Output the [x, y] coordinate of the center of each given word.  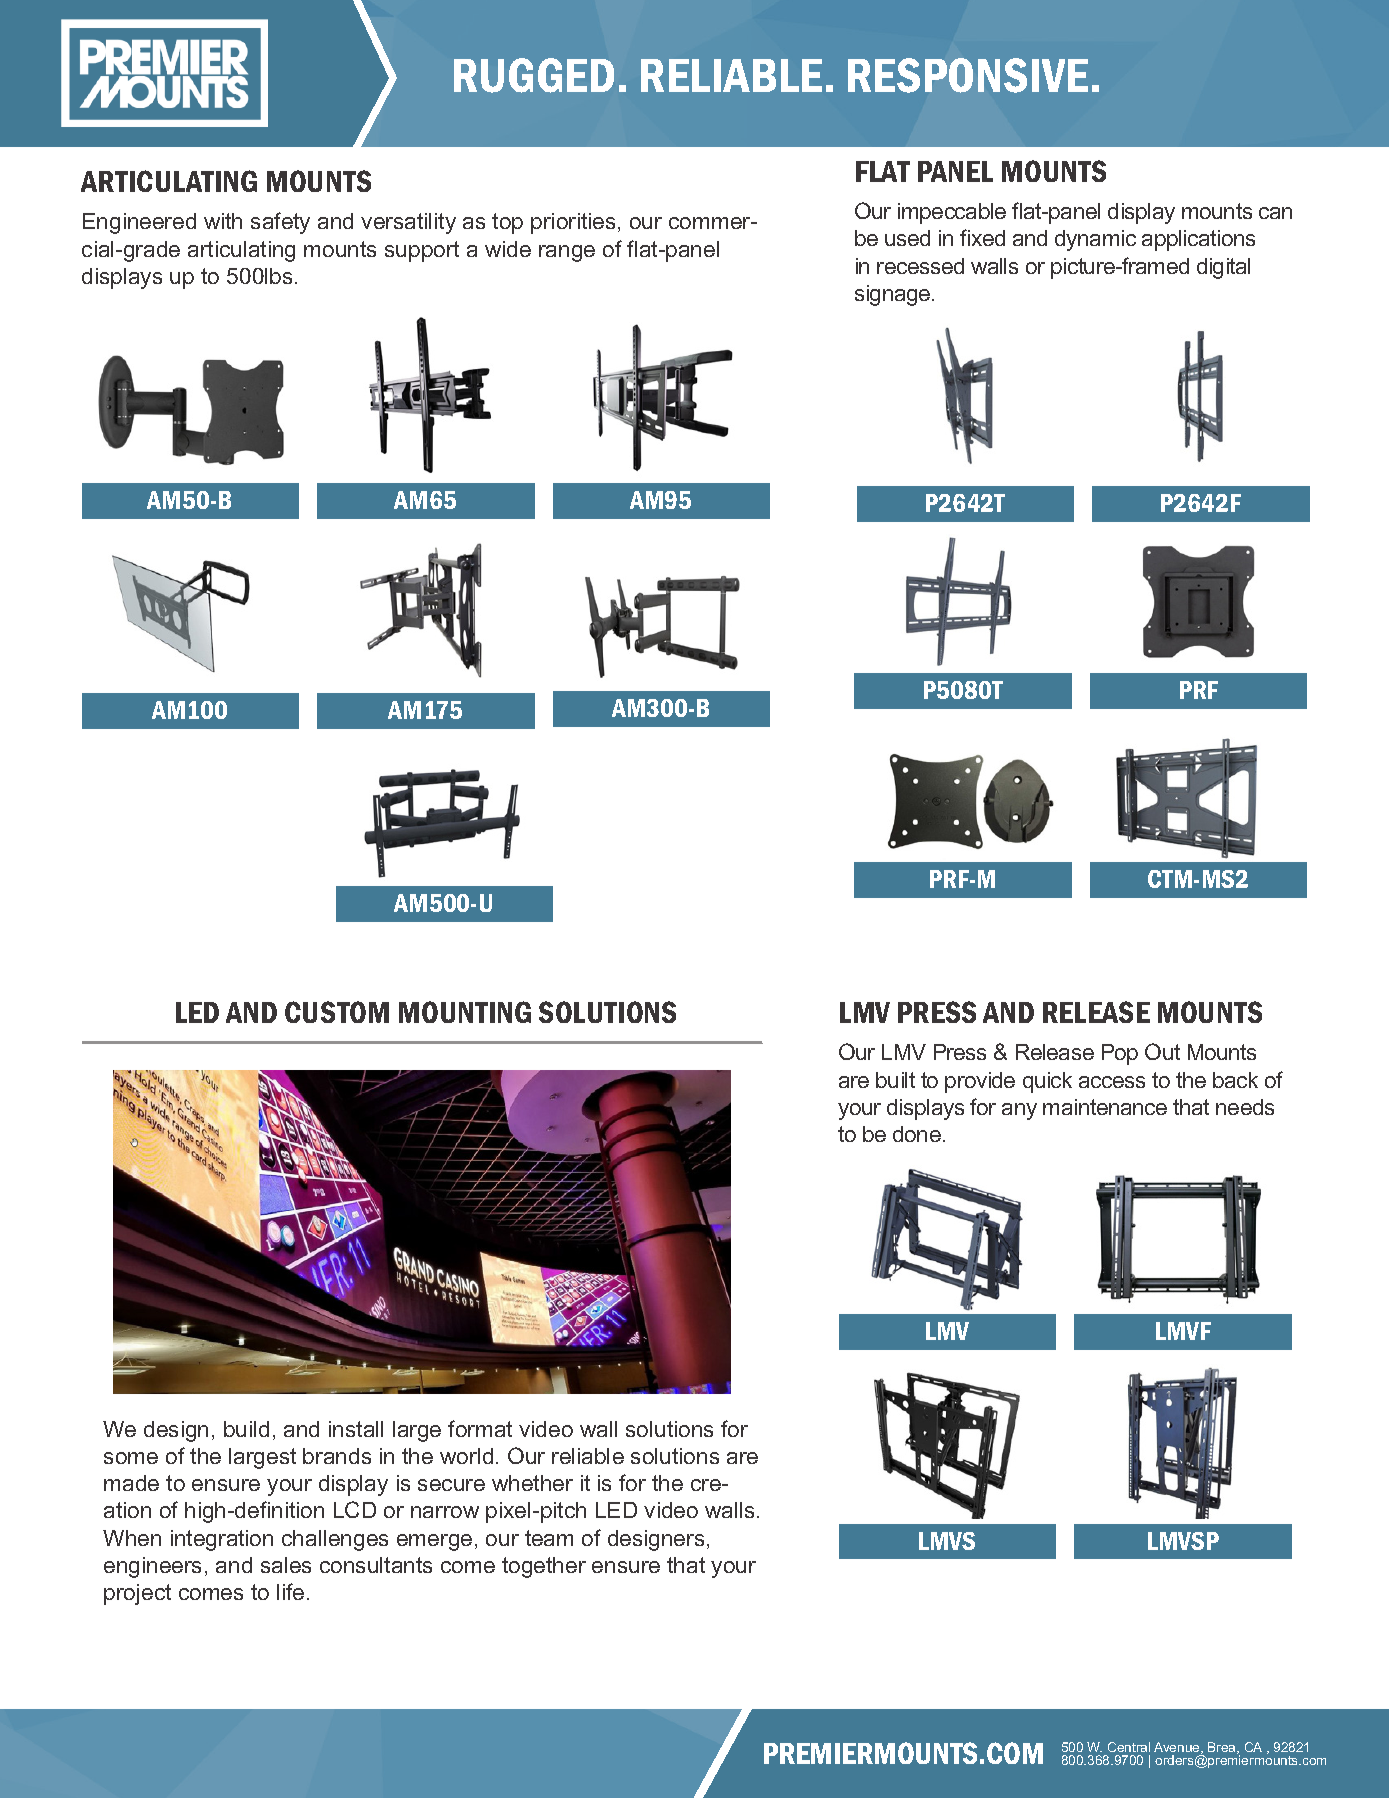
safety [280, 223]
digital [1223, 268]
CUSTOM [337, 1012]
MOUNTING [465, 1012]
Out [1162, 1051]
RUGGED [534, 75]
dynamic [1095, 240]
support [422, 251]
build [246, 1429]
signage [894, 295]
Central [1129, 1747]
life [290, 1591]
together [544, 1567]
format [480, 1428]
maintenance [1105, 1107]
